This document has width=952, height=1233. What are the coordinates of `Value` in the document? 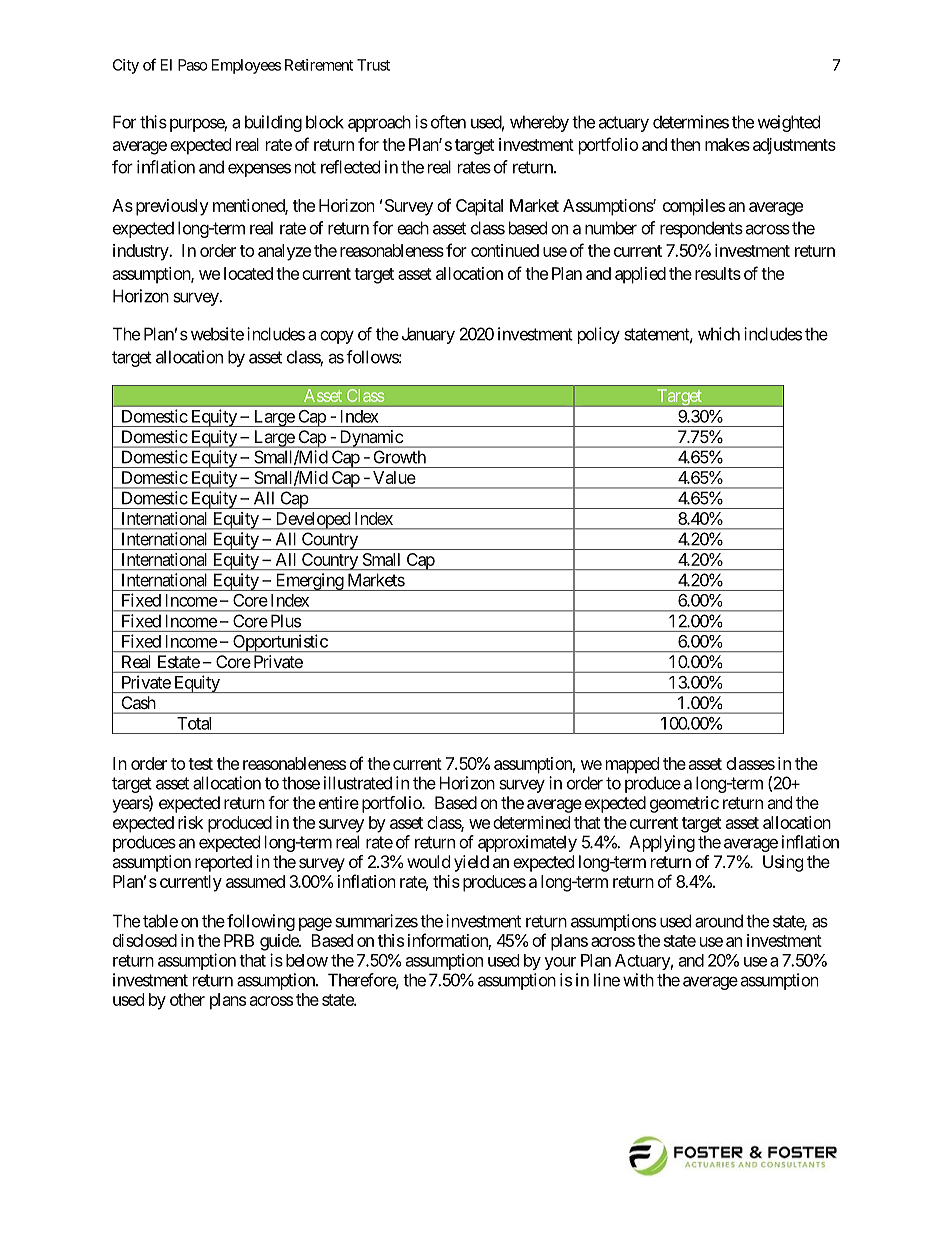 It's located at (394, 477).
